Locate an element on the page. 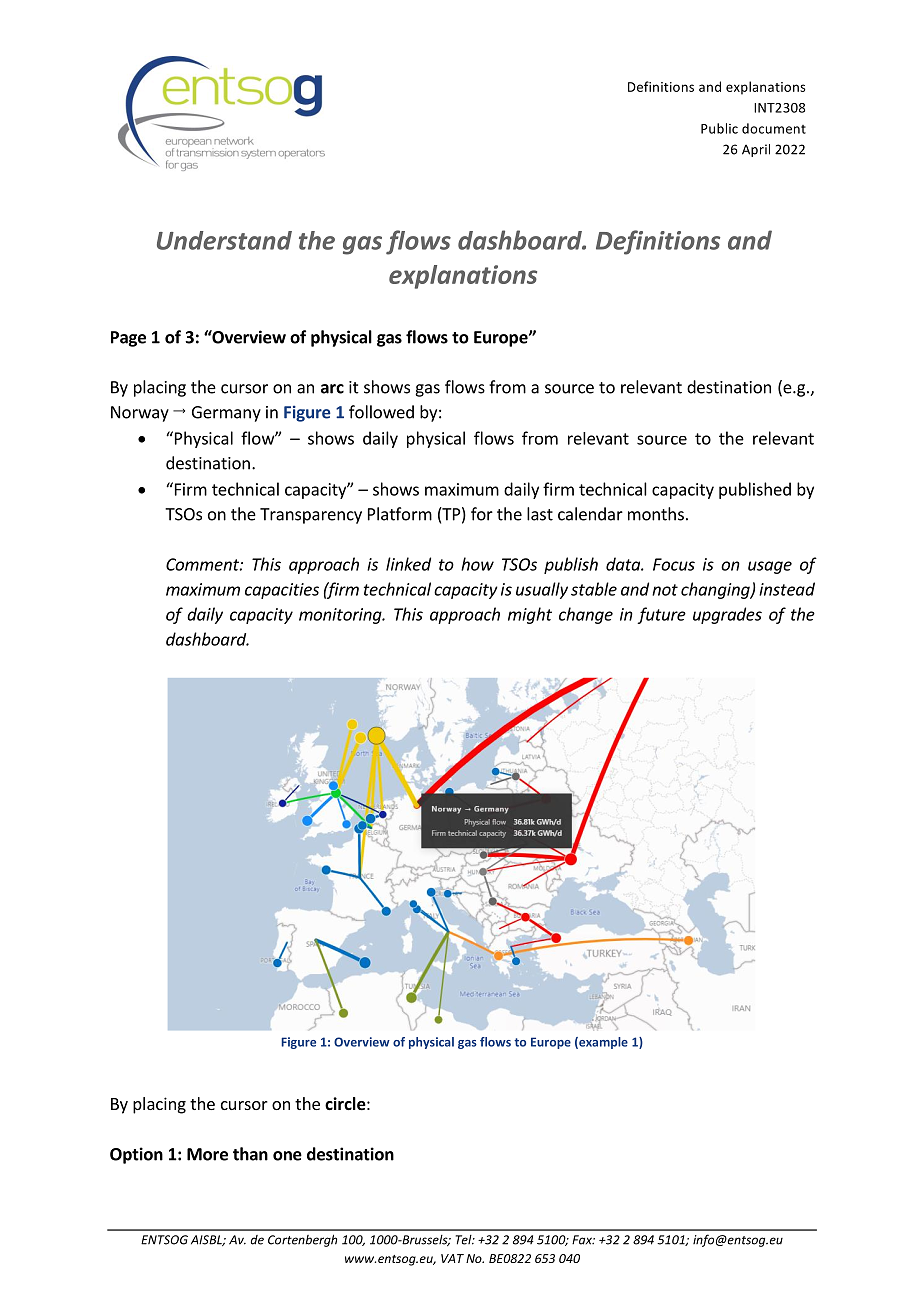  months is located at coordinates (656, 514).
